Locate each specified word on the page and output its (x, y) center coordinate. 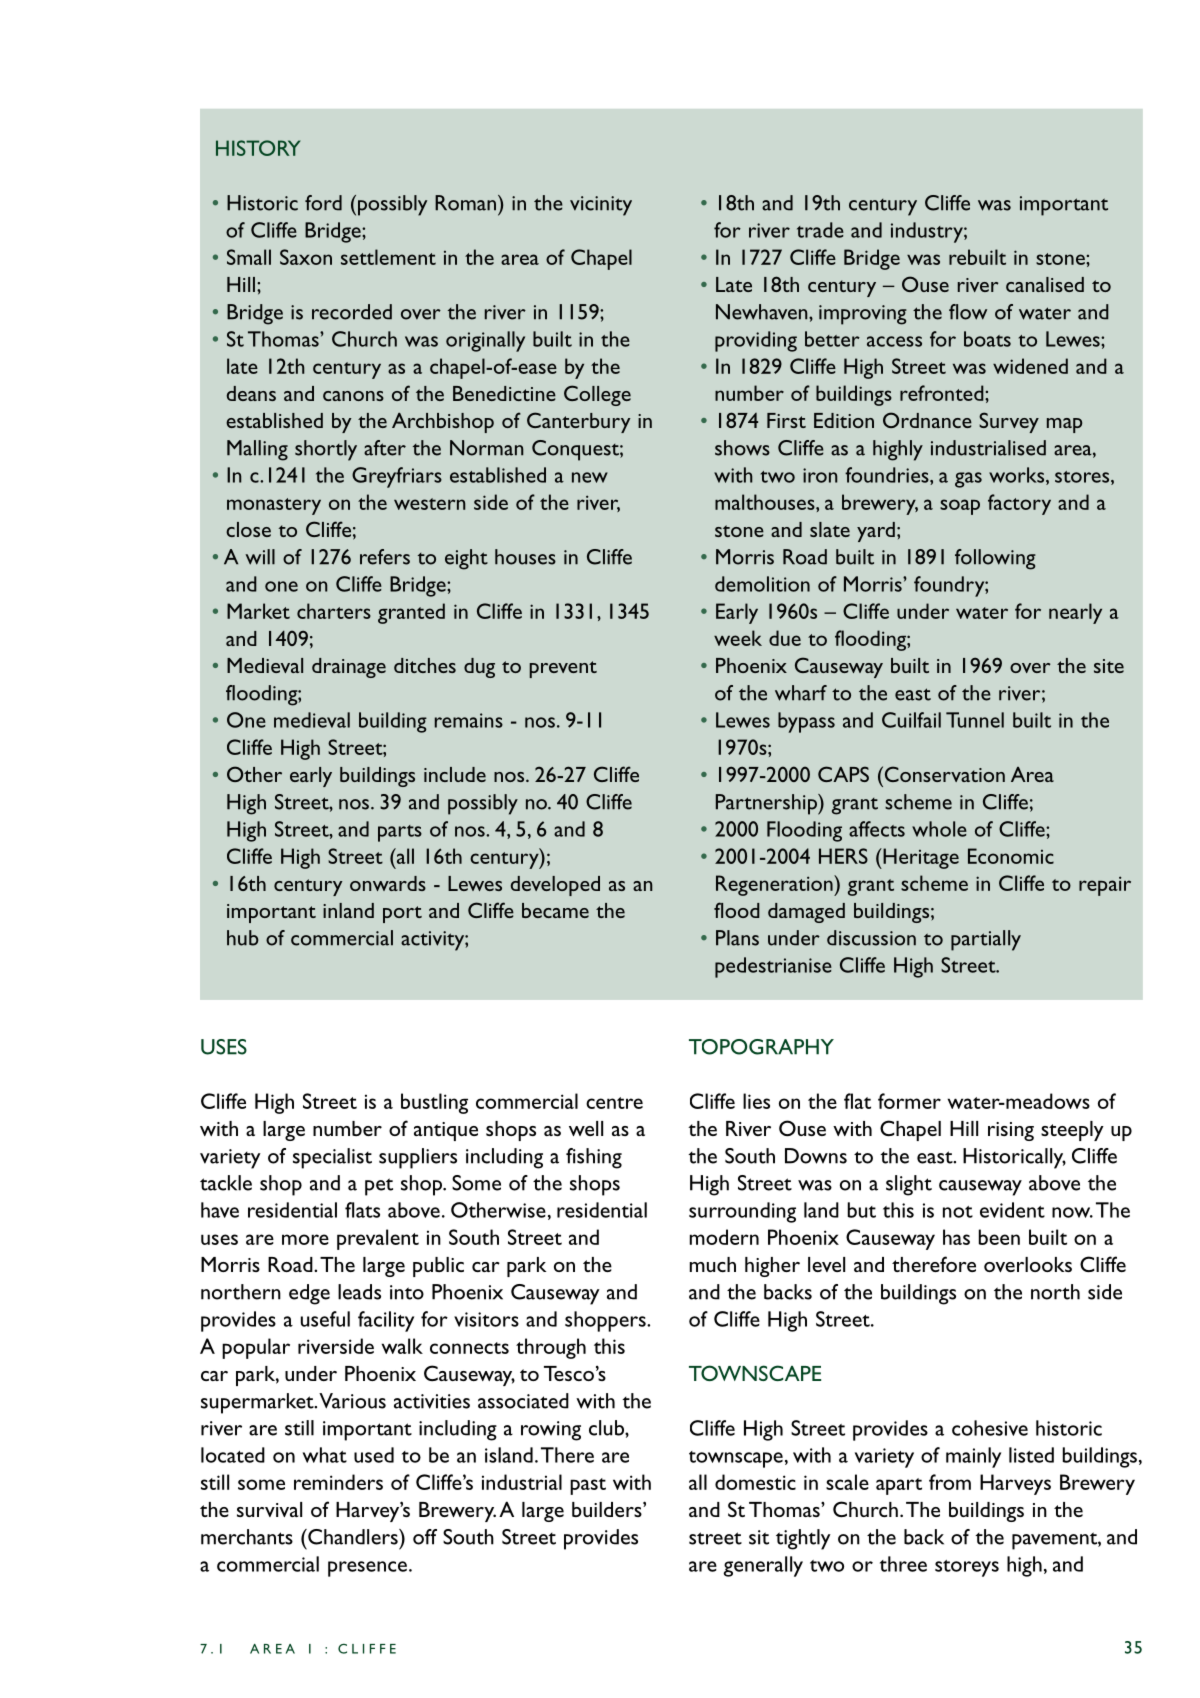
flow (968, 312)
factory (1019, 504)
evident (1012, 1210)
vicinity (601, 206)
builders (608, 1509)
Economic (1011, 856)
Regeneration (775, 885)
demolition (762, 584)
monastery (274, 506)
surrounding (742, 1212)
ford (323, 203)
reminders (338, 1482)
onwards (388, 883)
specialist (332, 1158)
